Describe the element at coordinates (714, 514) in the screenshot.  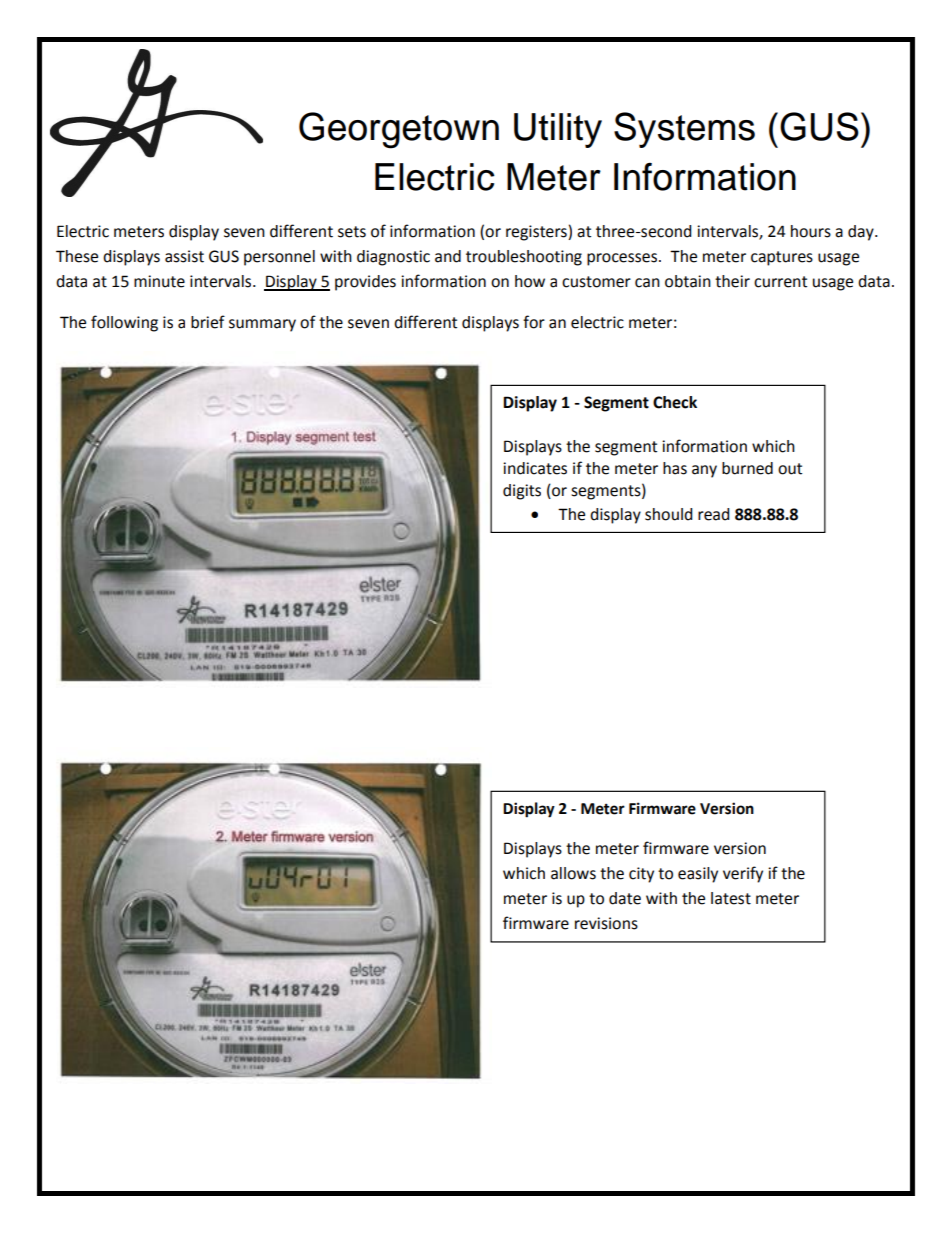
I see `read` at that location.
